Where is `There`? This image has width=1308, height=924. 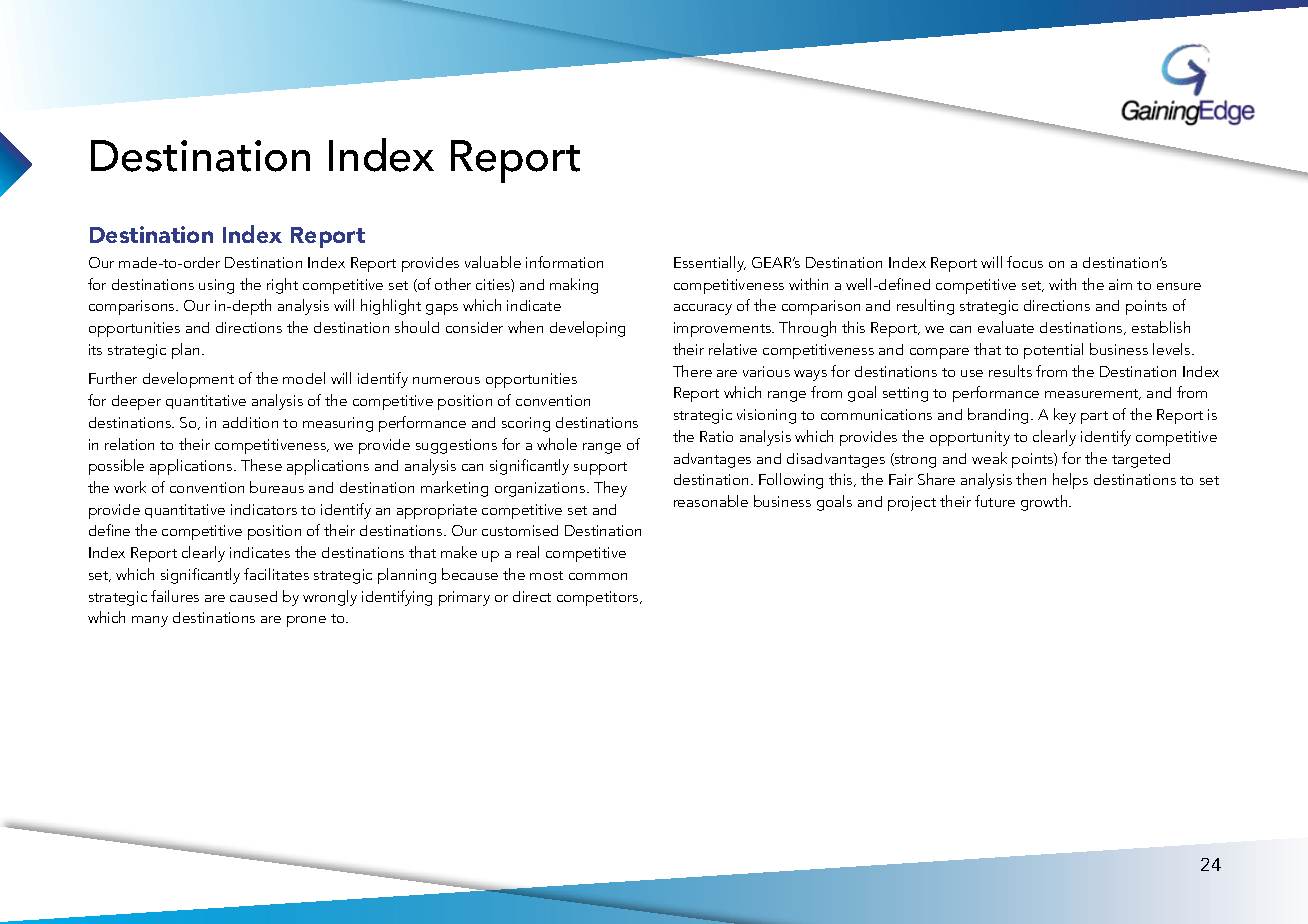 There is located at coordinates (692, 371).
